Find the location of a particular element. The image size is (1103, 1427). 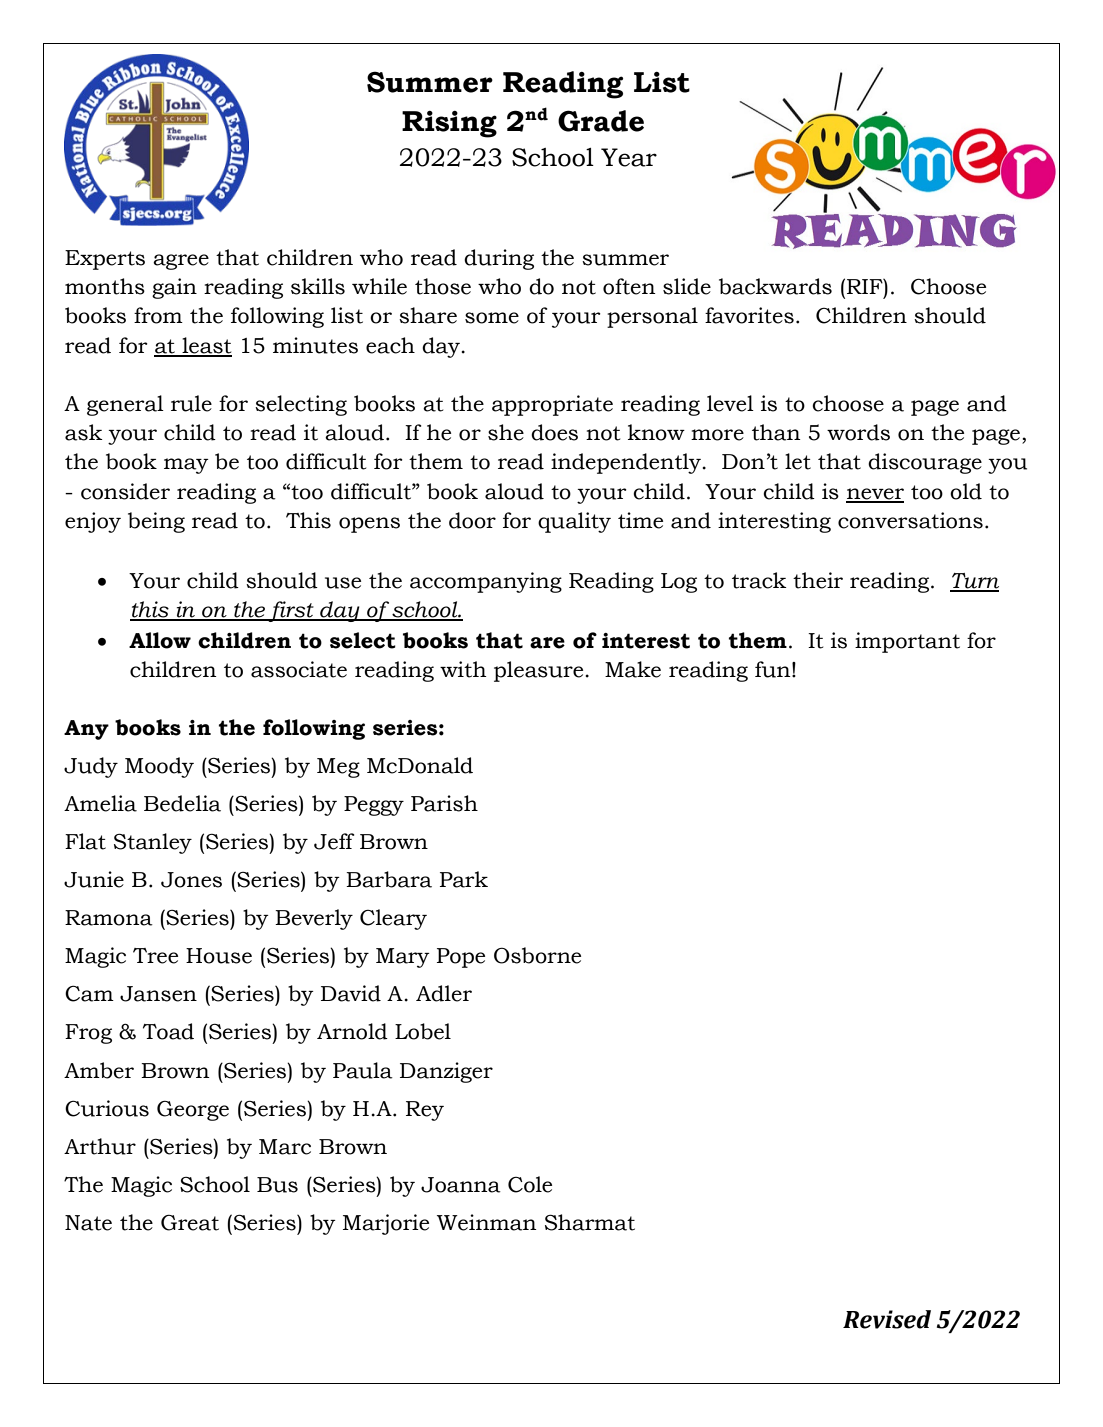

being is located at coordinates (156, 522).
